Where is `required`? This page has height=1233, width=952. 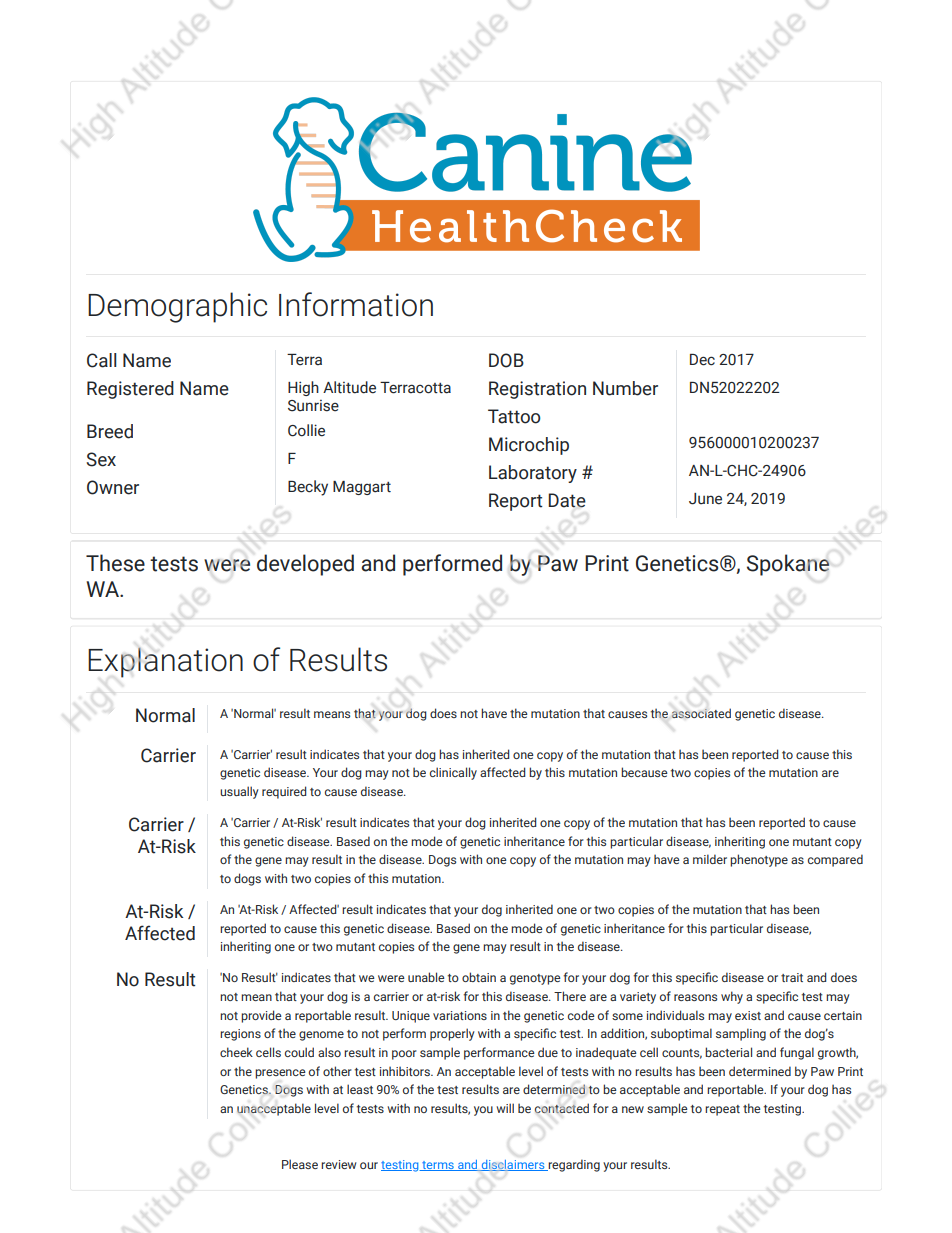
required is located at coordinates (284, 792).
